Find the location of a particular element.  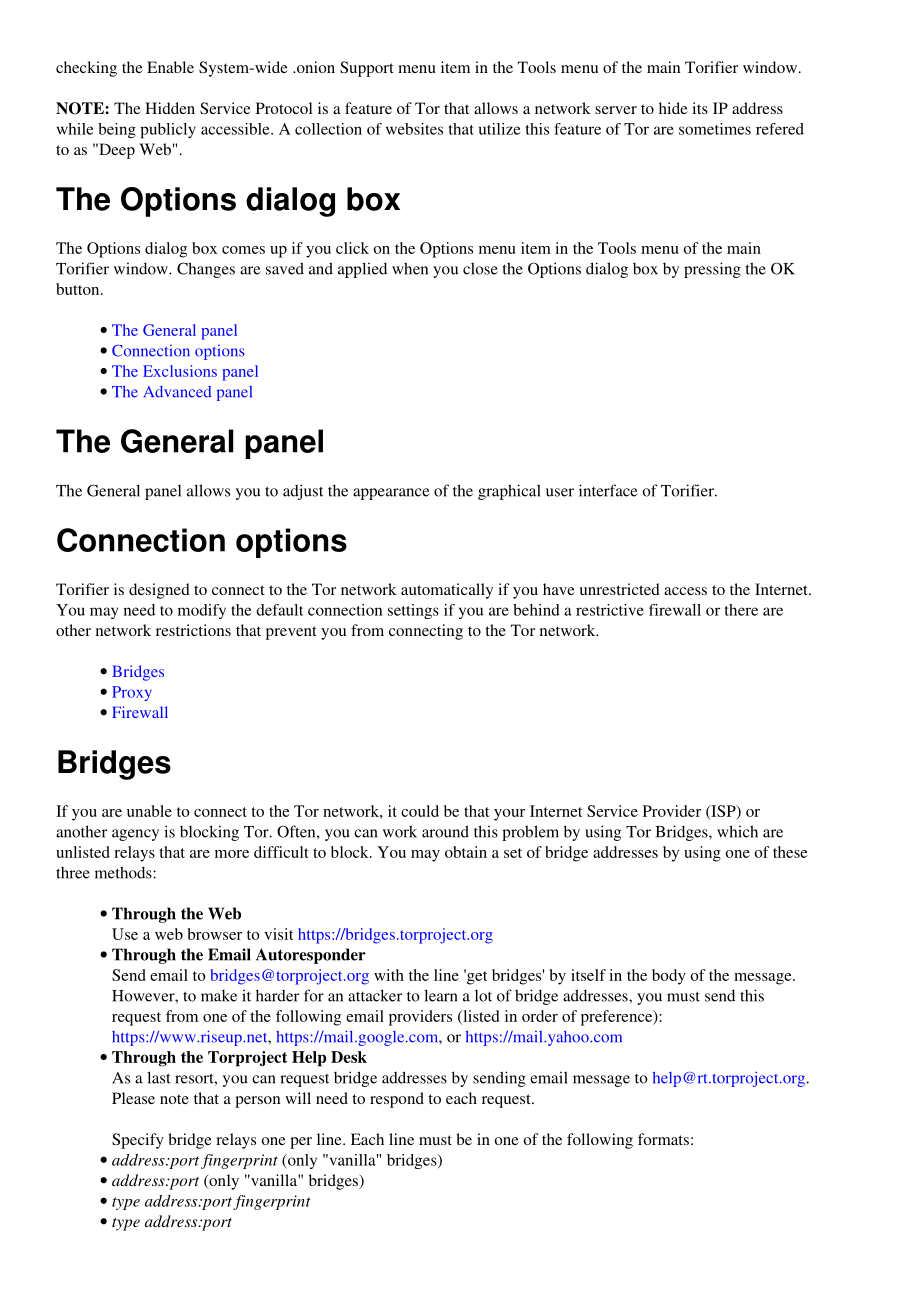

Desk is located at coordinates (349, 1057).
